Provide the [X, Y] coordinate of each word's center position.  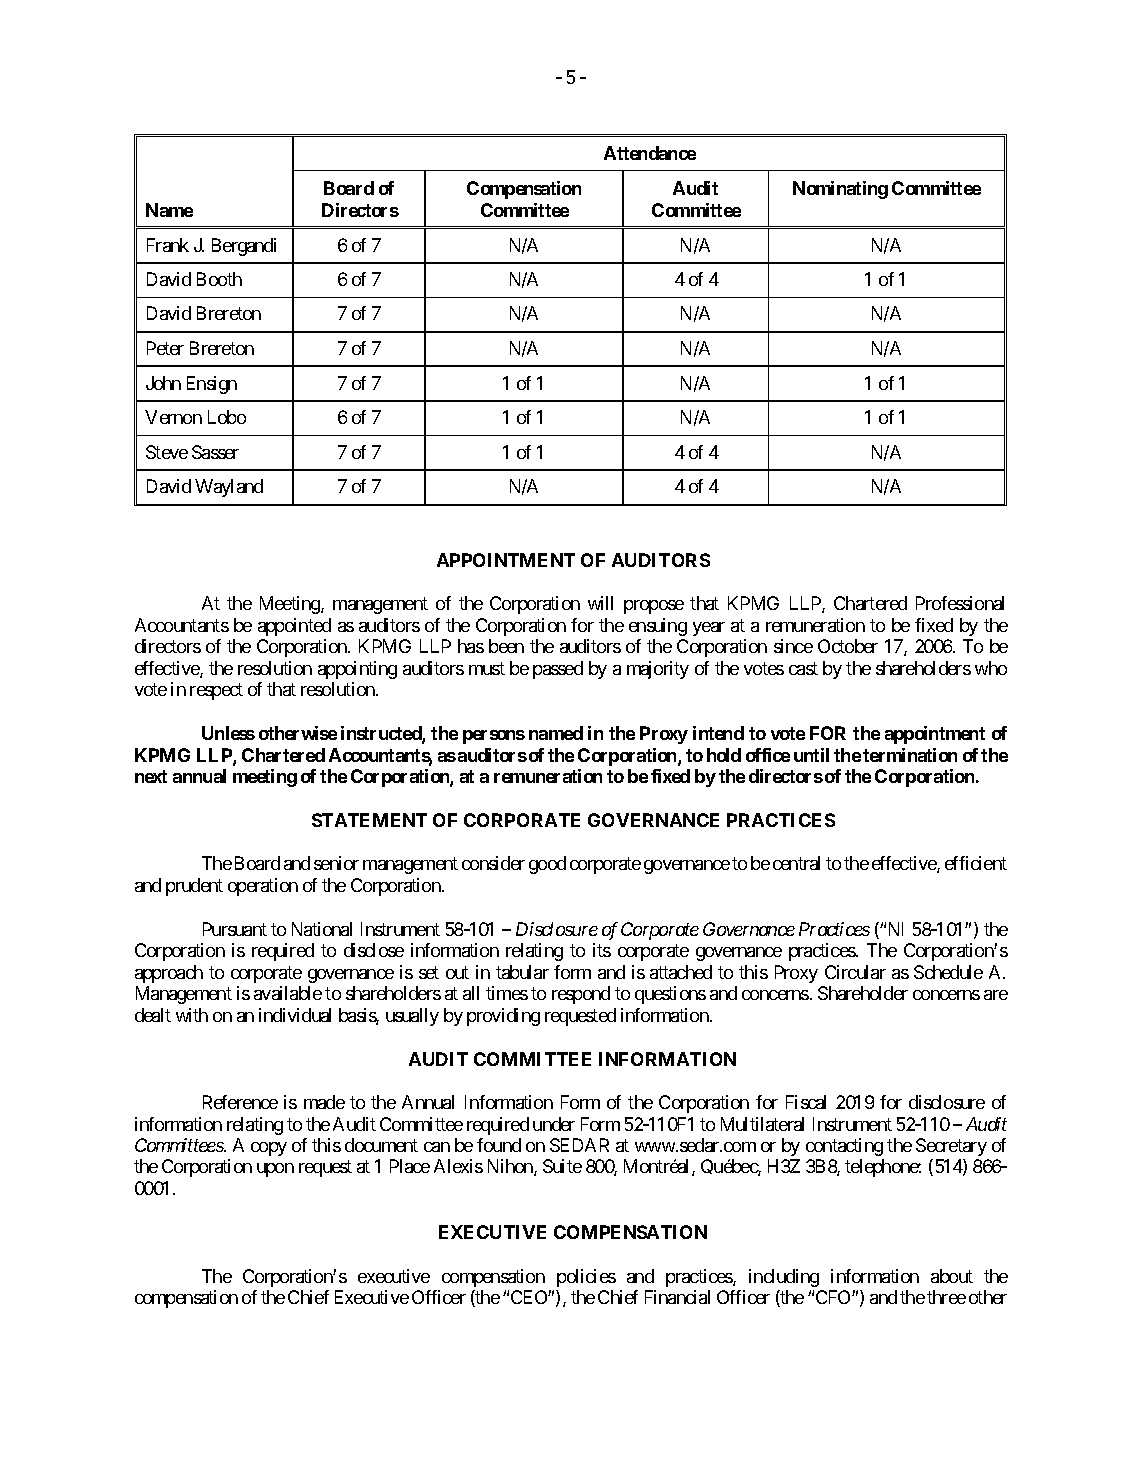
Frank [168, 245]
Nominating [840, 190]
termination [910, 755]
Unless [228, 733]
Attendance [650, 153]
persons [494, 737]
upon [275, 1170]
